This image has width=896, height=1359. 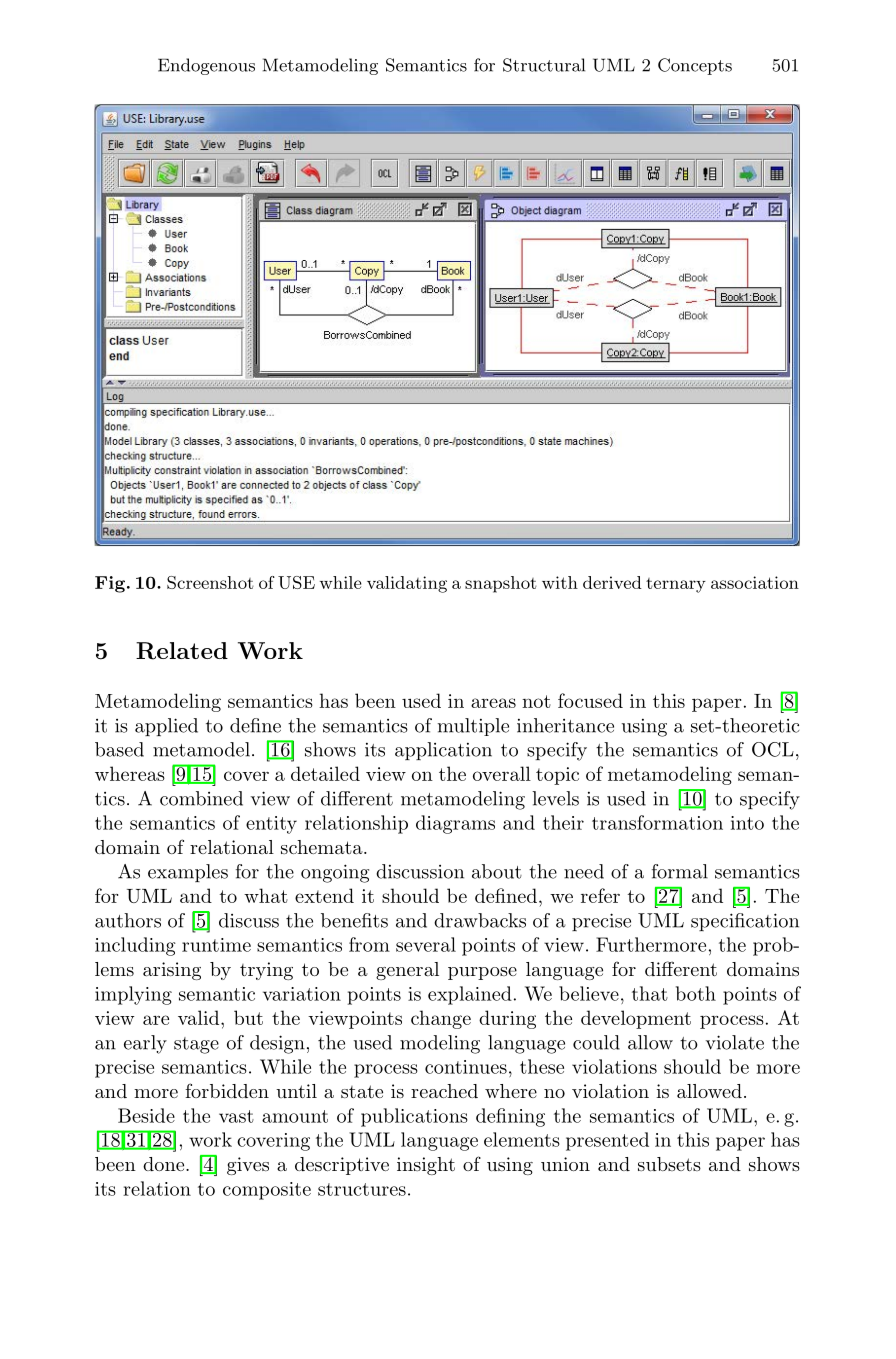 I want to click on Structural, so click(x=544, y=65).
